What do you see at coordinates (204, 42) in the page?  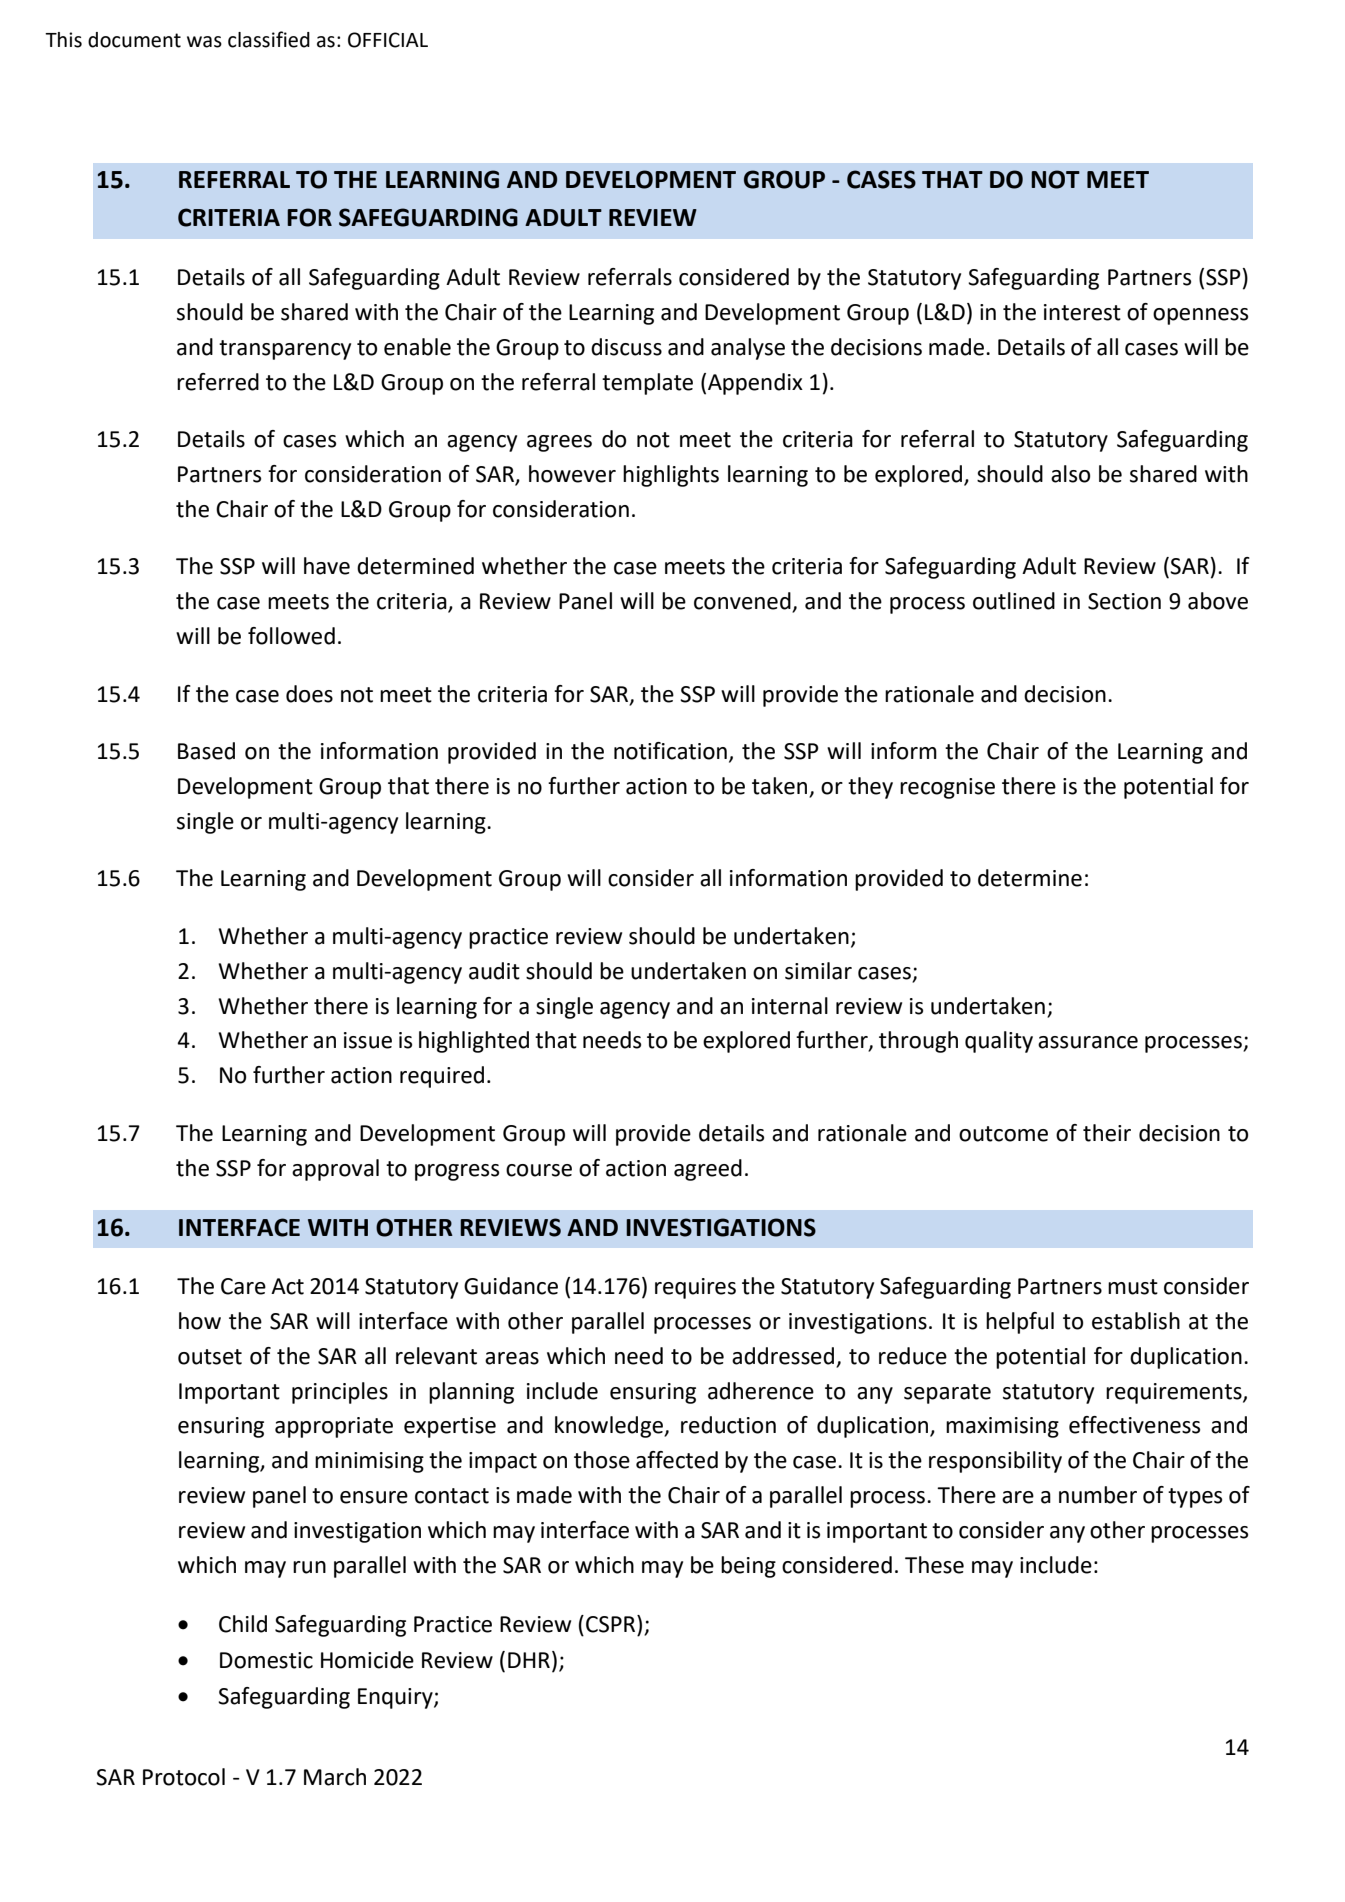 I see `was` at bounding box center [204, 42].
